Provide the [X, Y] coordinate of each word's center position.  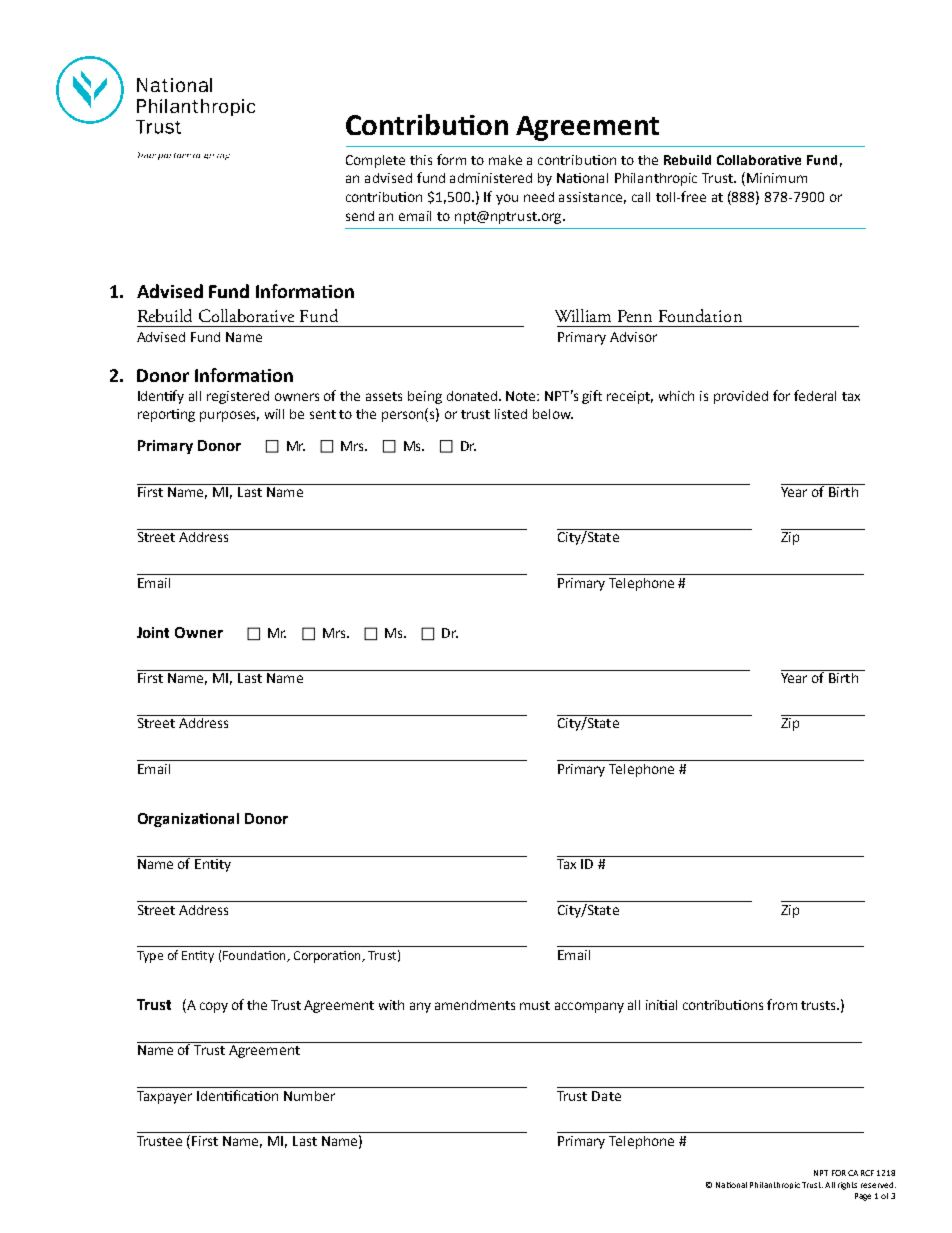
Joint [153, 632]
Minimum [777, 178]
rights [847, 1186]
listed [511, 414]
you [507, 199]
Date [606, 1096]
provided [741, 397]
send [360, 216]
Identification [238, 1094]
